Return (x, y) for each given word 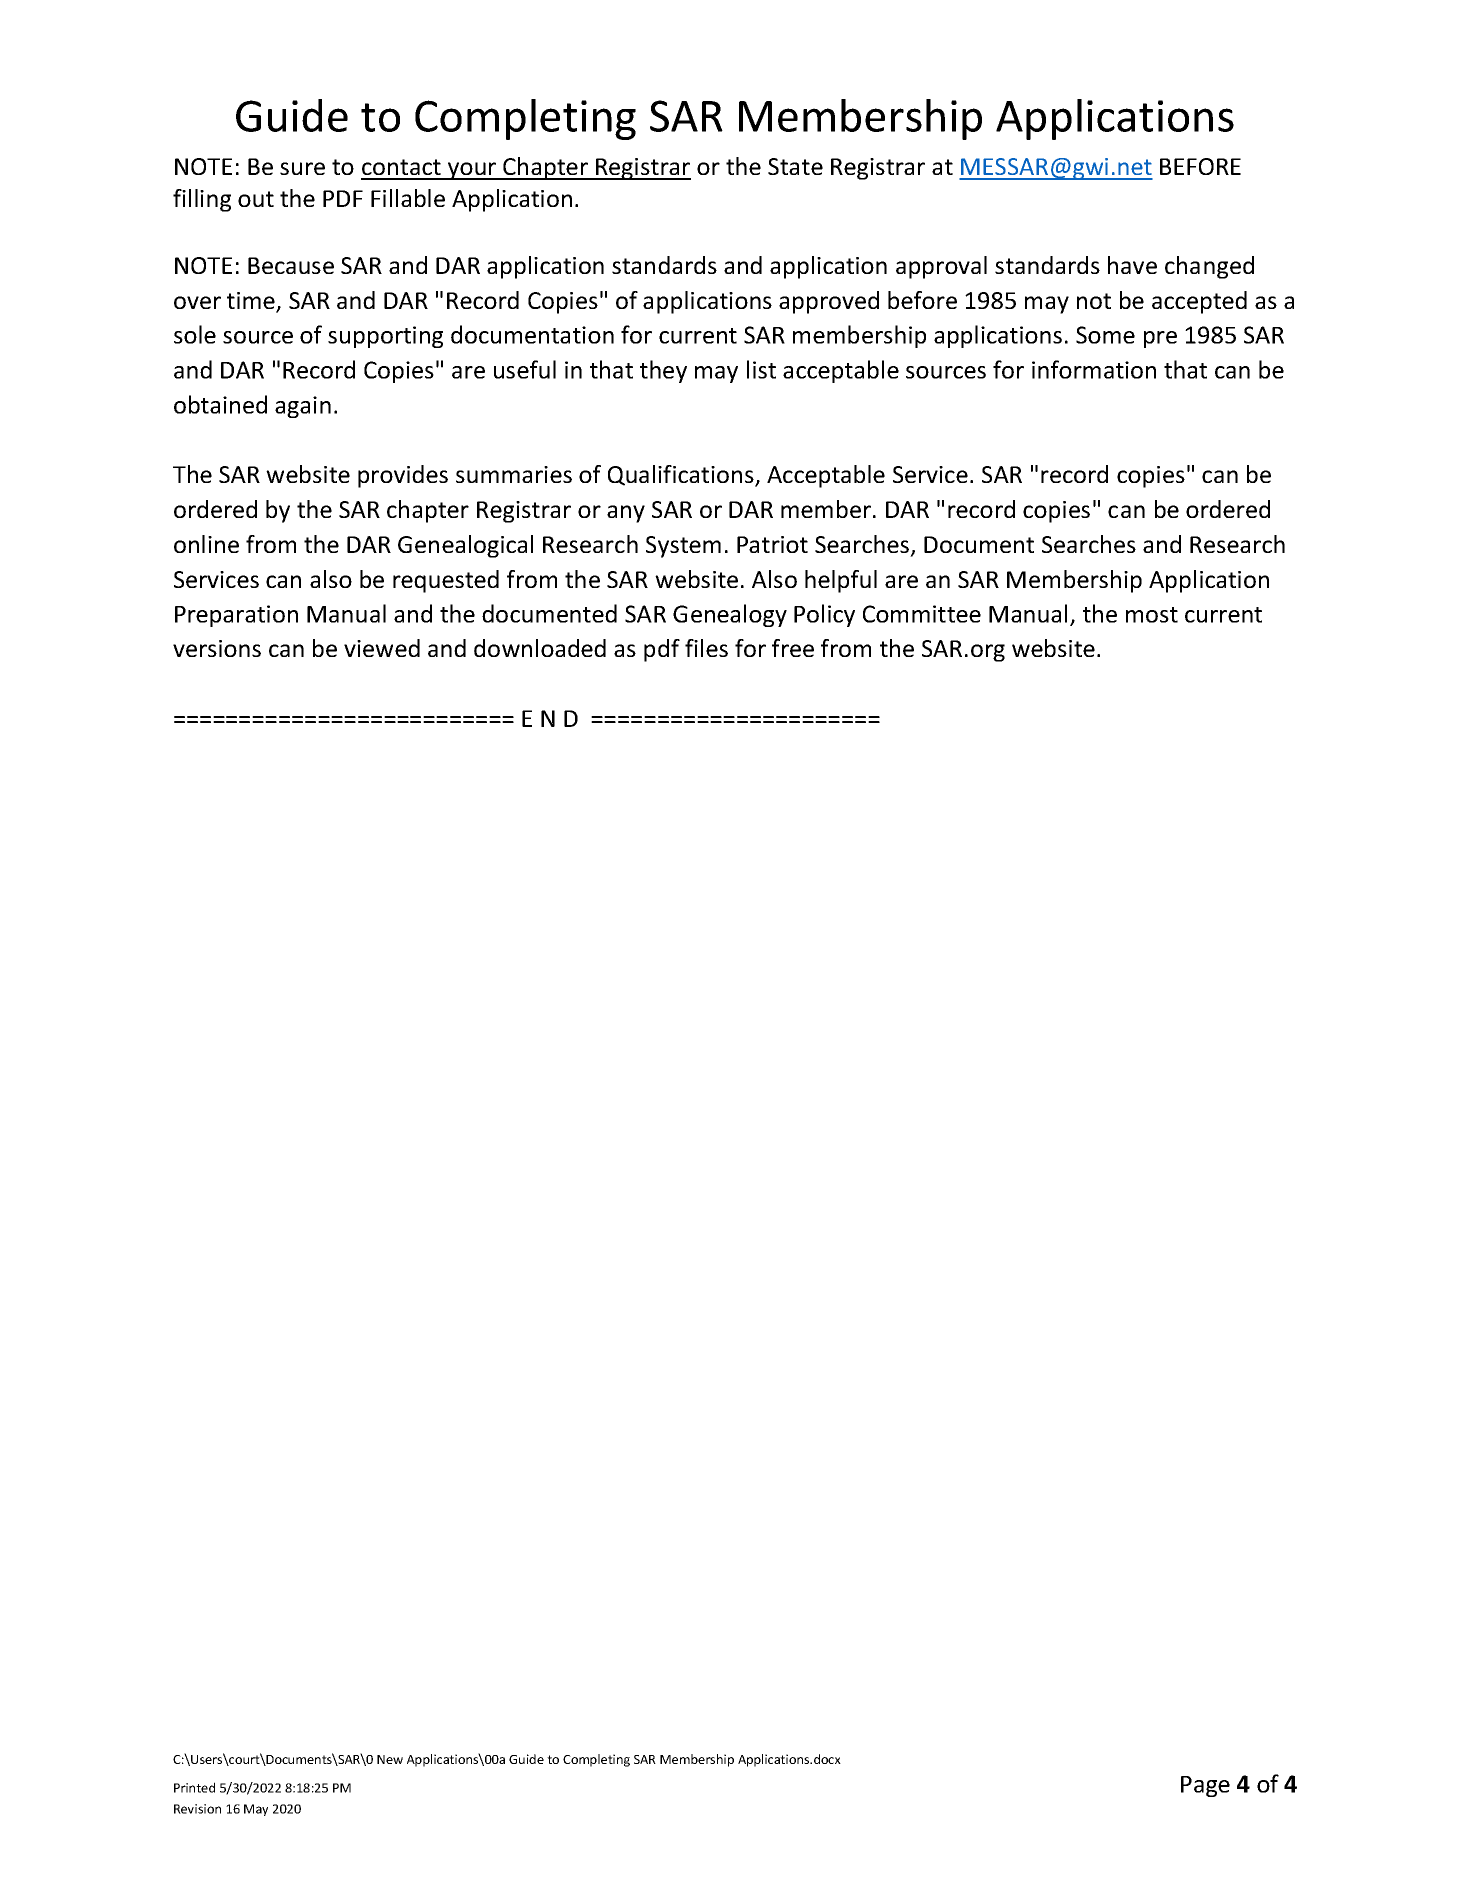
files (706, 648)
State (795, 166)
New (390, 1759)
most (1152, 615)
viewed (382, 648)
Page (1205, 1786)
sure (302, 168)
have (1132, 265)
